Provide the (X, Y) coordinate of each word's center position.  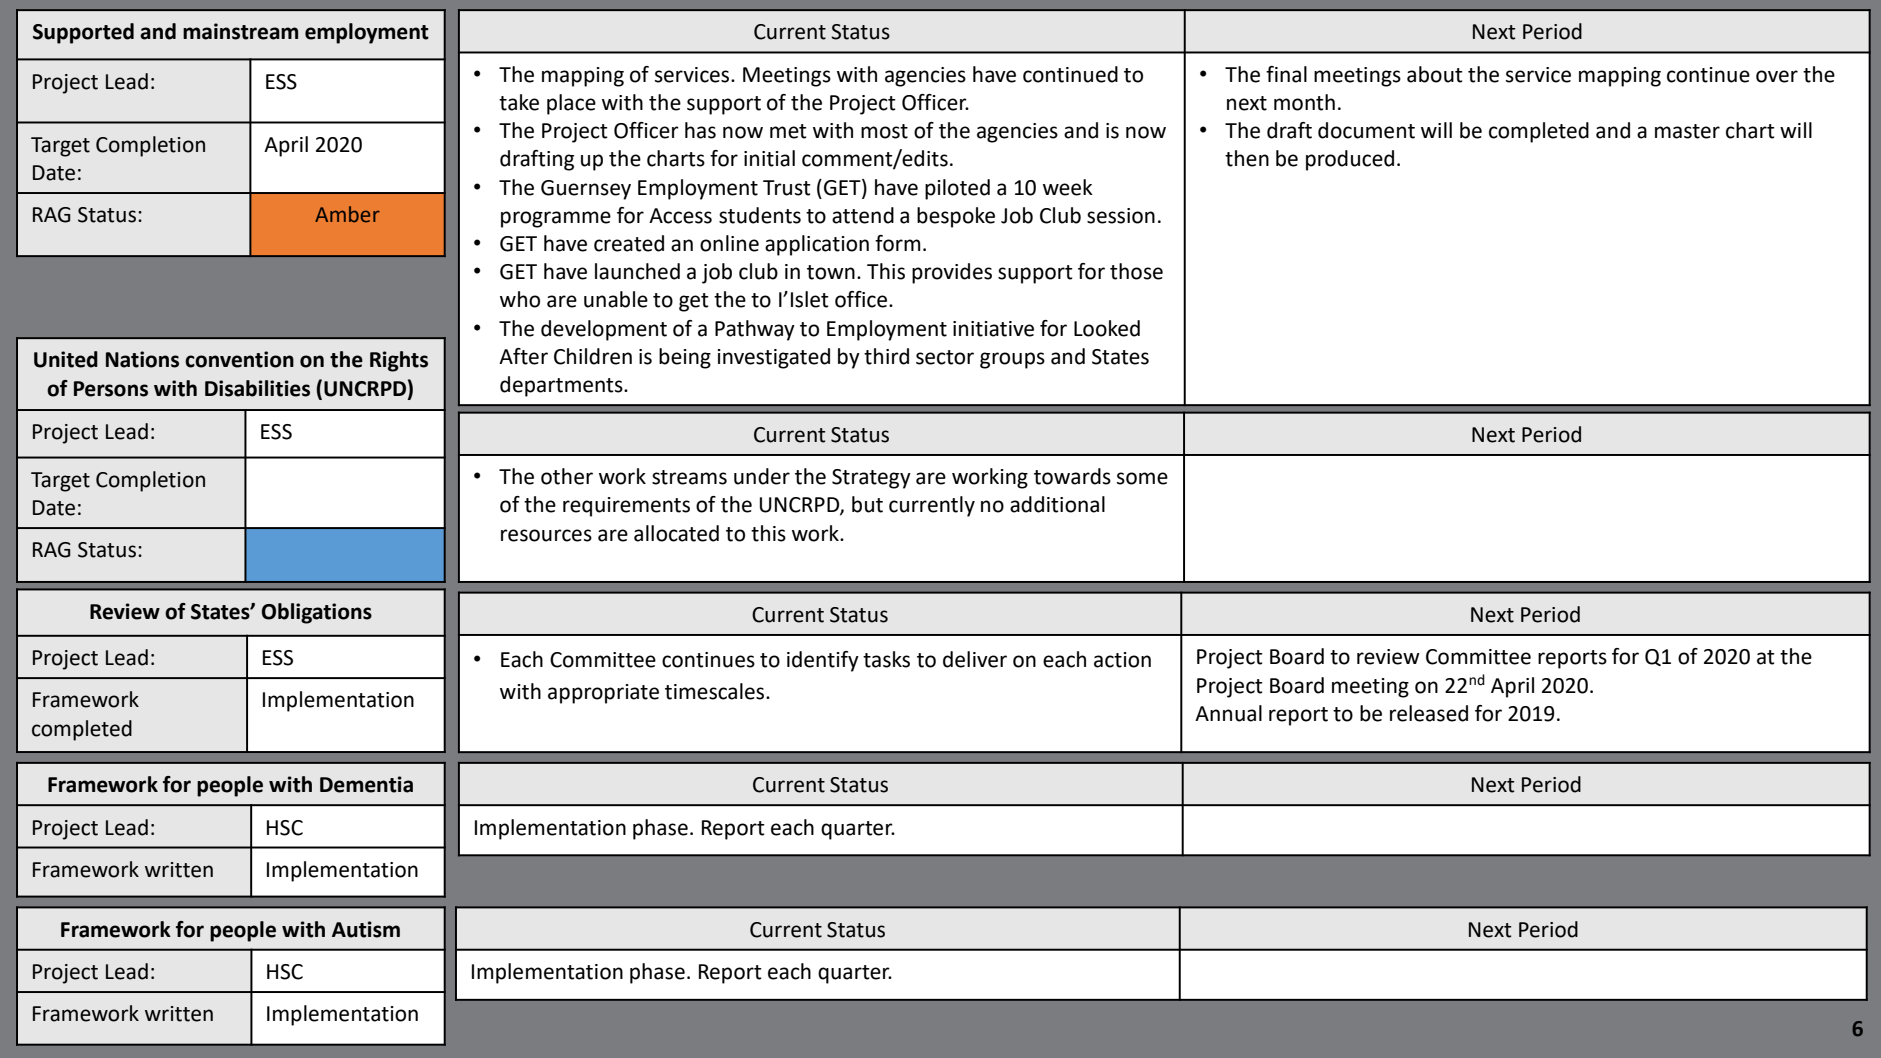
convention (239, 359)
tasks (886, 659)
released (1429, 713)
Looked (1107, 328)
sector (945, 357)
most (884, 131)
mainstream (240, 31)
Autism (366, 929)
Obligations (317, 613)
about (1435, 74)
